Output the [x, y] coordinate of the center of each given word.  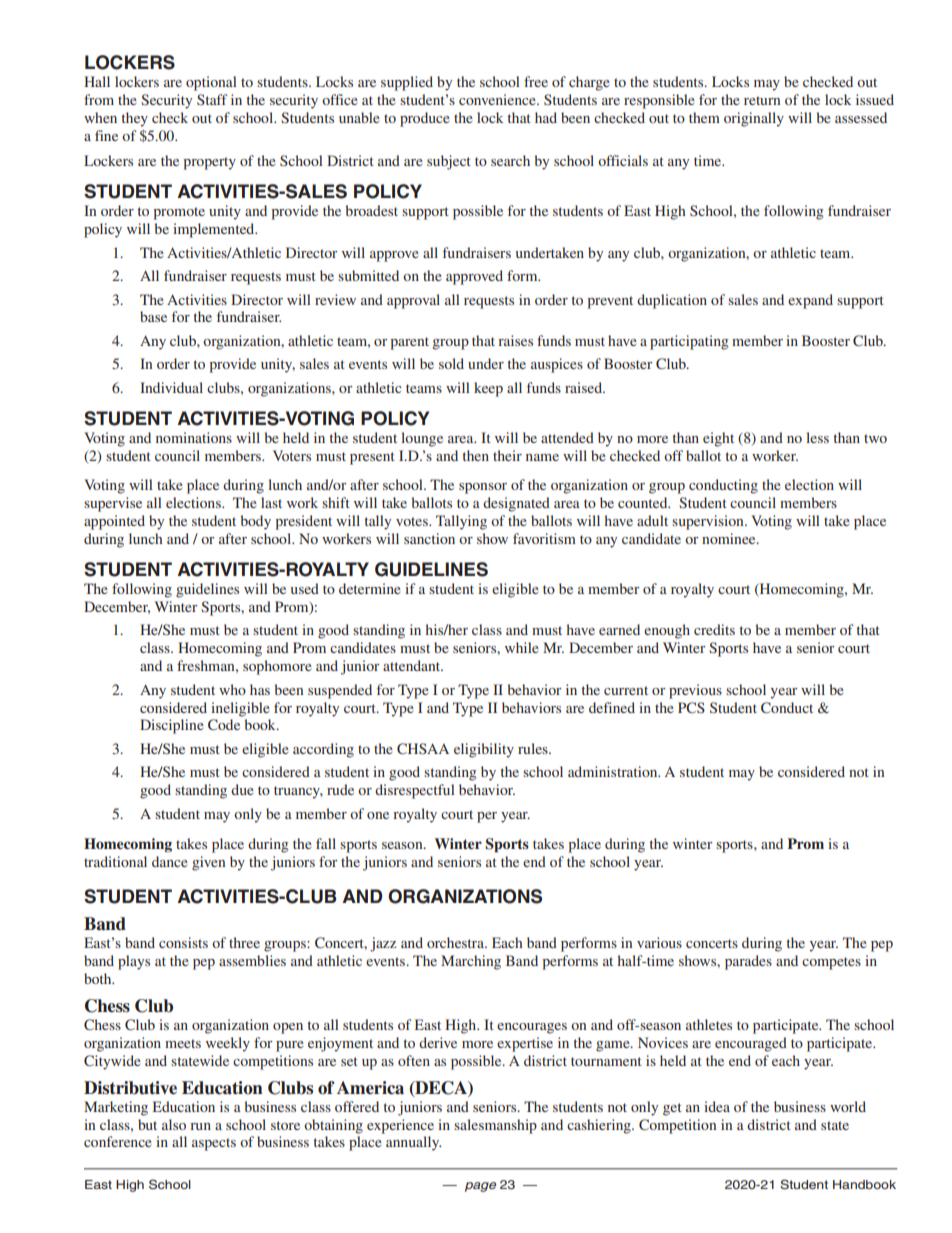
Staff [212, 99]
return [762, 100]
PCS [691, 707]
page [480, 1187]
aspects [214, 1144]
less [817, 437]
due [242, 789]
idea [717, 1106]
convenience [498, 99]
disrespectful [415, 791]
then [476, 455]
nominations [194, 437]
